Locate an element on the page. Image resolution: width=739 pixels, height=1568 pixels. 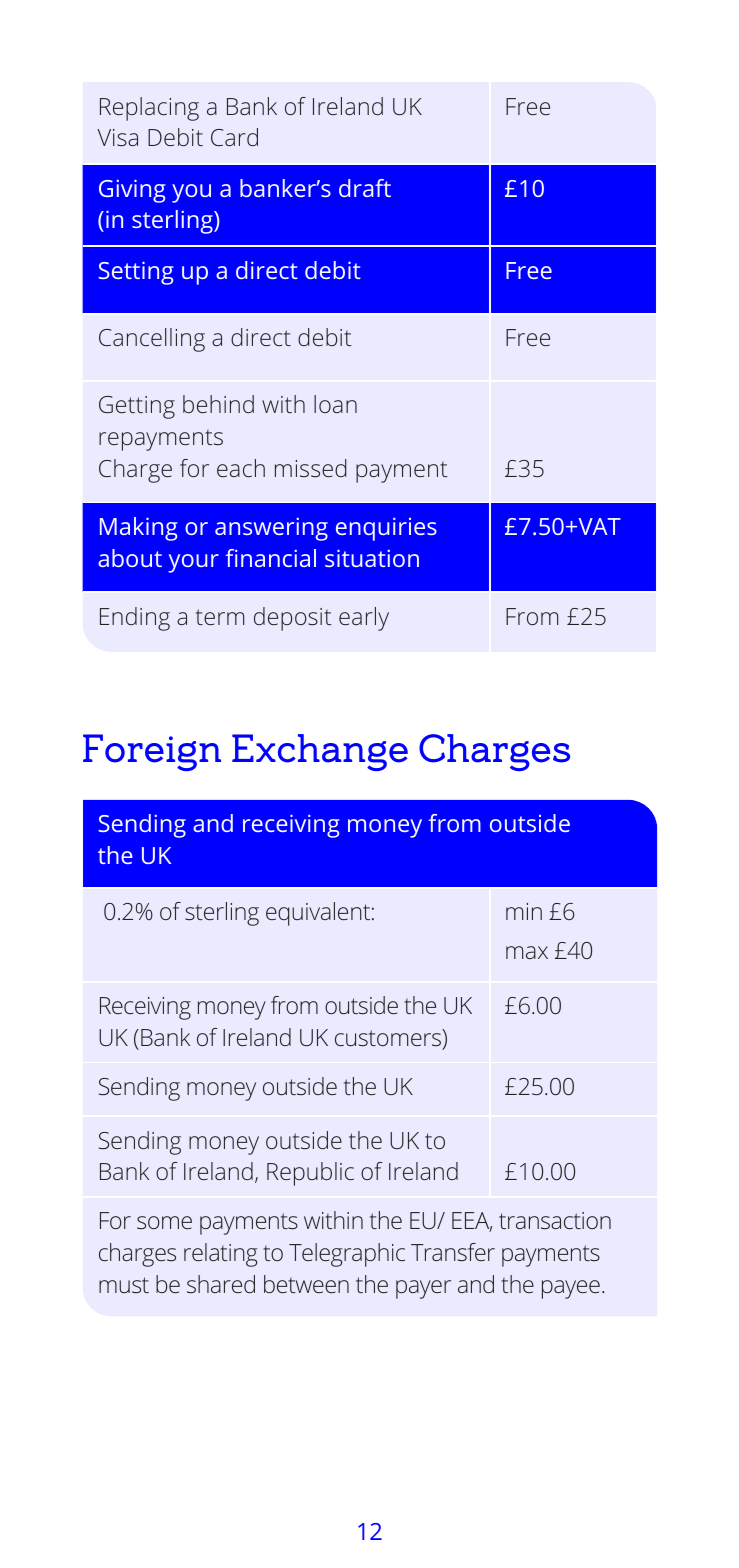
Making is located at coordinates (139, 529).
